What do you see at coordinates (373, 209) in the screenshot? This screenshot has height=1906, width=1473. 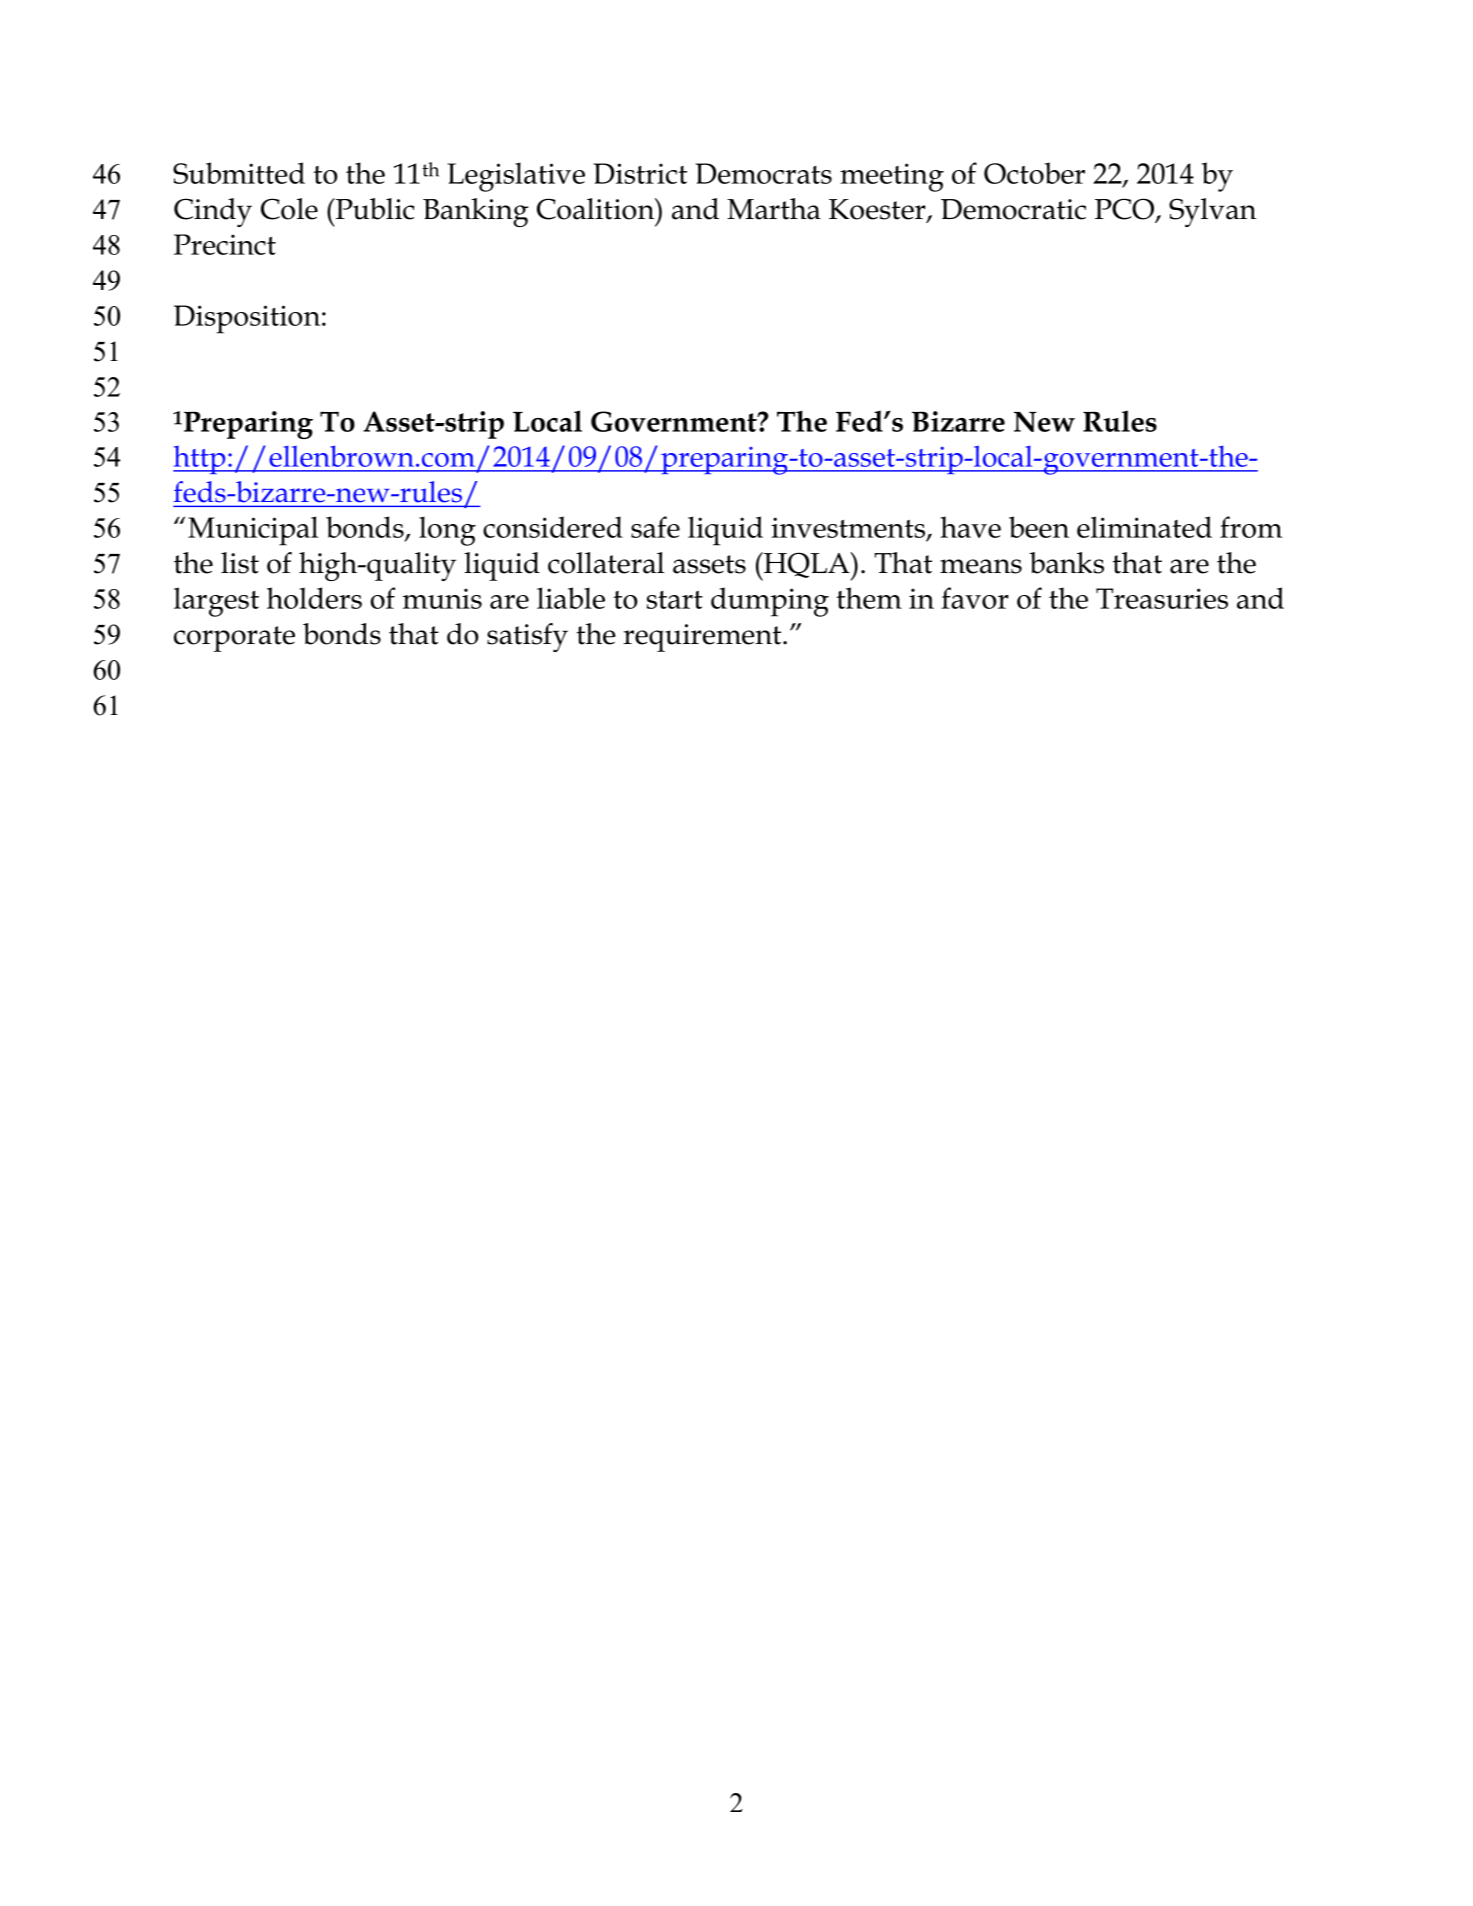 I see `Public` at bounding box center [373, 209].
